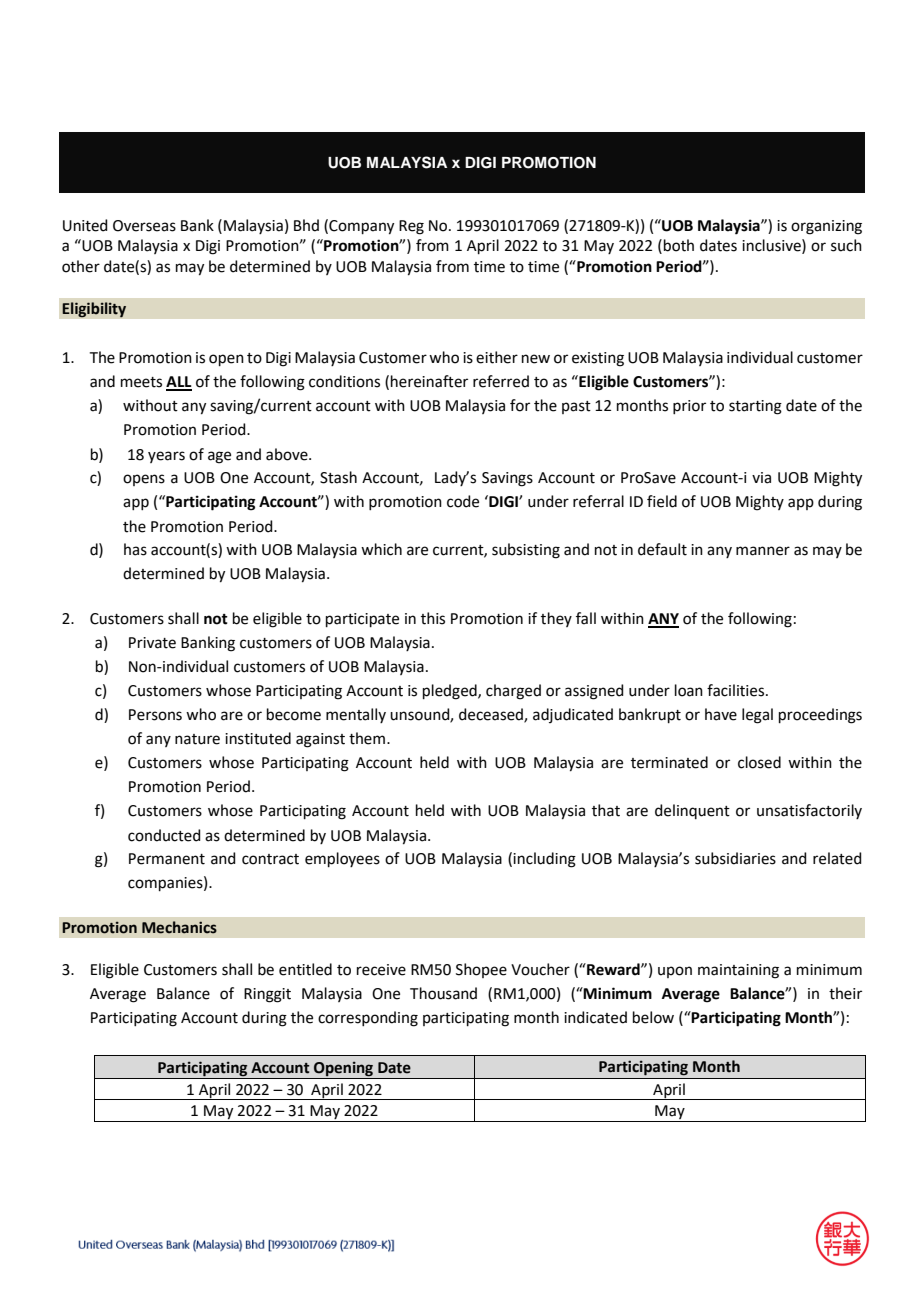  I want to click on Overseas, so click(144, 226).
